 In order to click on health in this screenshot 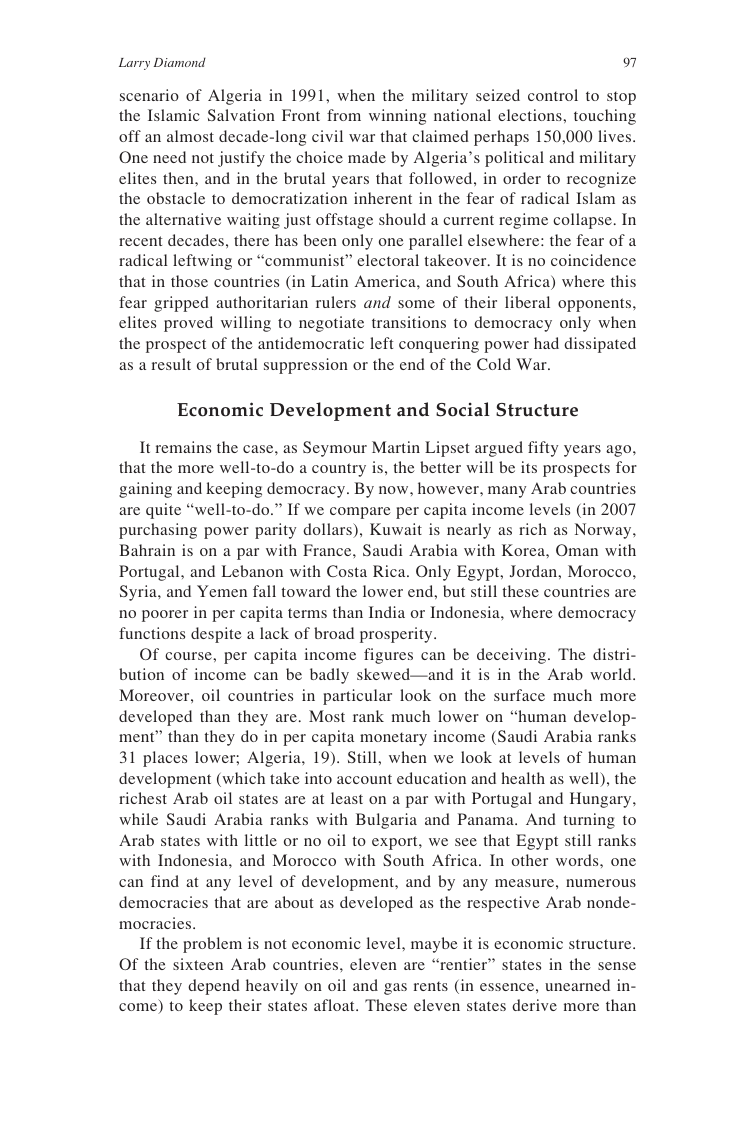, I will do `click(523, 778)`.
